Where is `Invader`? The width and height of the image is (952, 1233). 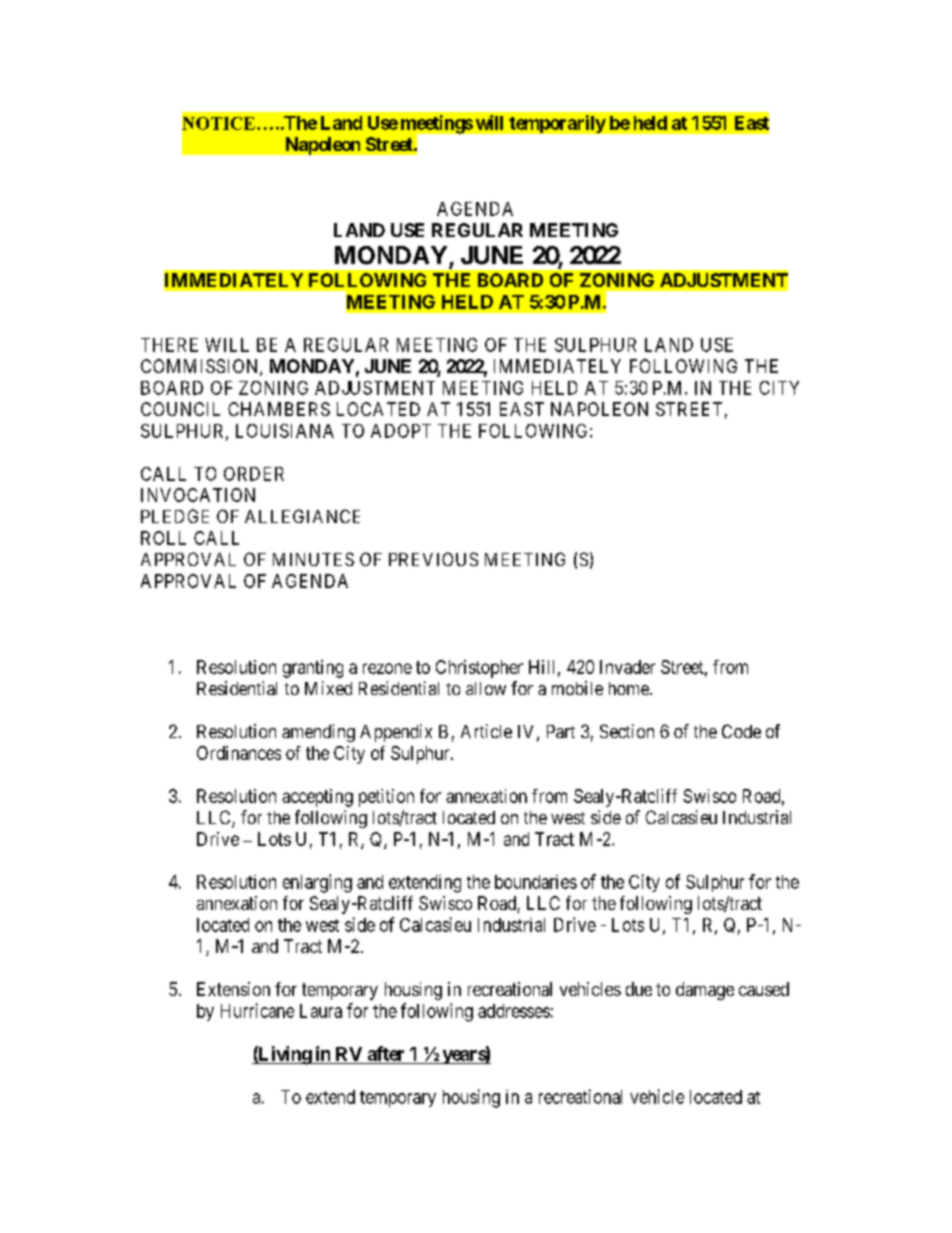 Invader is located at coordinates (627, 667).
